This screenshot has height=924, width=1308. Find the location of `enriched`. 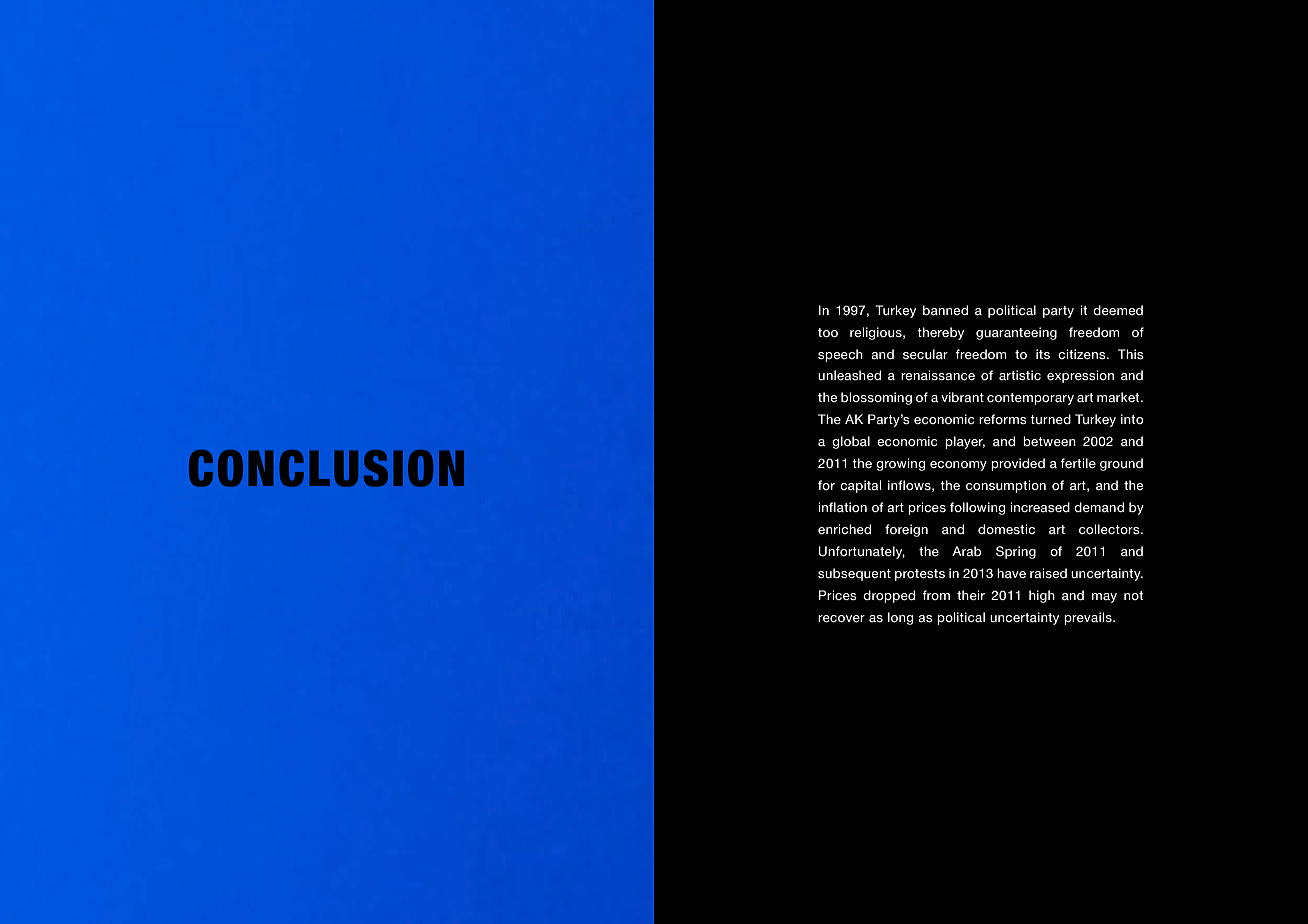

enriched is located at coordinates (844, 529).
